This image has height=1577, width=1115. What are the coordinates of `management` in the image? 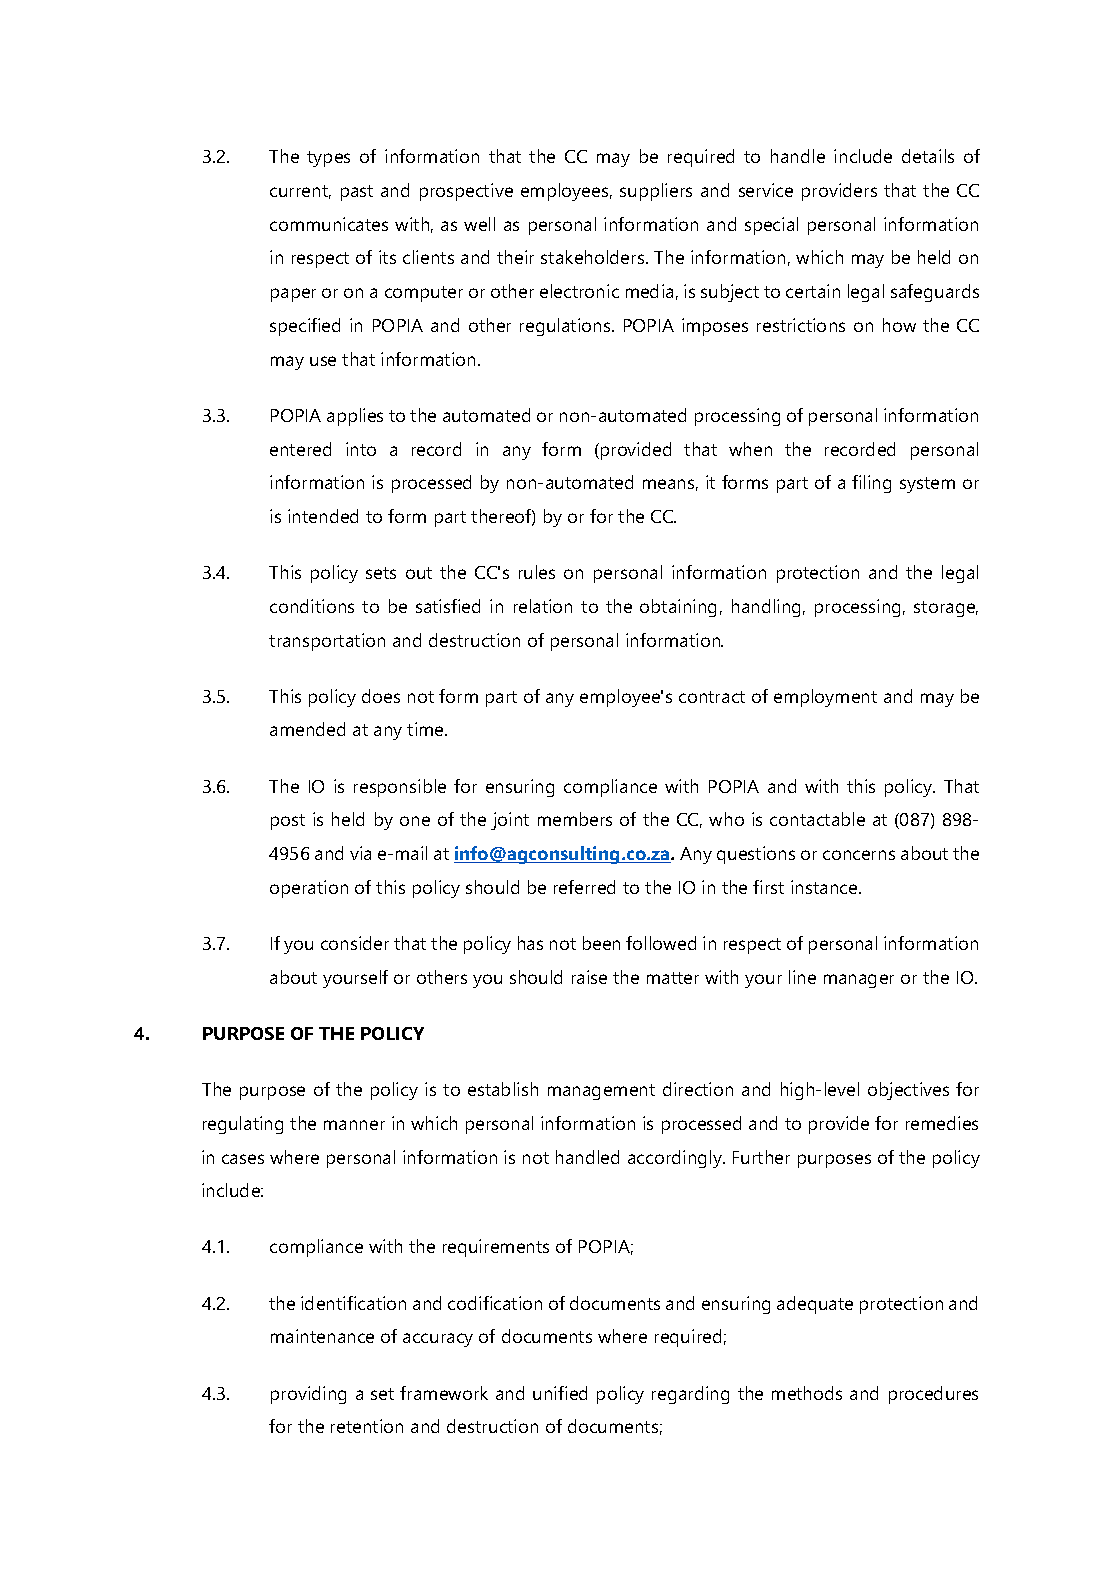 It's located at (601, 1092).
